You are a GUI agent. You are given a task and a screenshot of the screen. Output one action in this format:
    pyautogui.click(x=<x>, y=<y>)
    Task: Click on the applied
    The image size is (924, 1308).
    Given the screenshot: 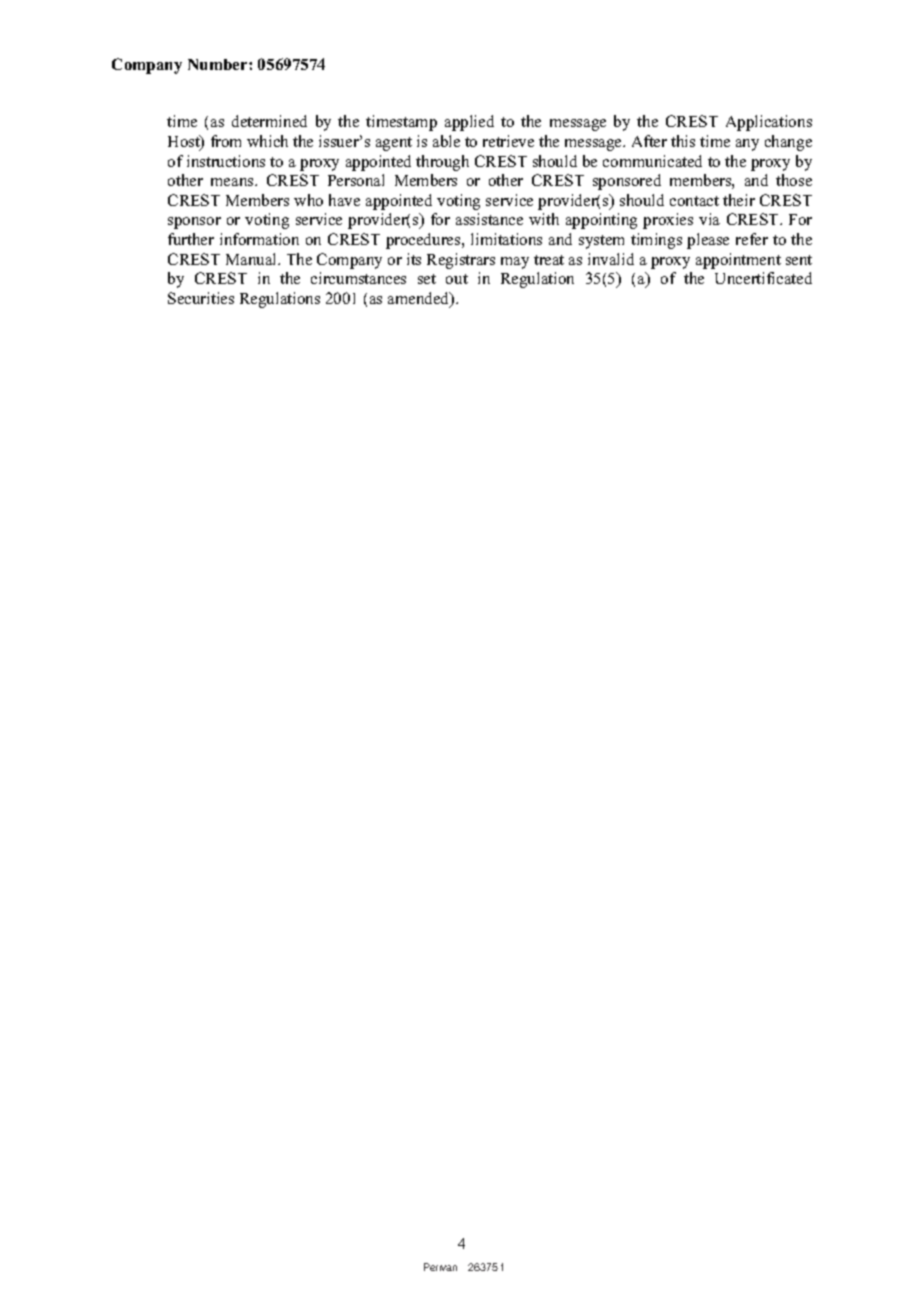 What is the action you would take?
    pyautogui.click(x=469, y=123)
